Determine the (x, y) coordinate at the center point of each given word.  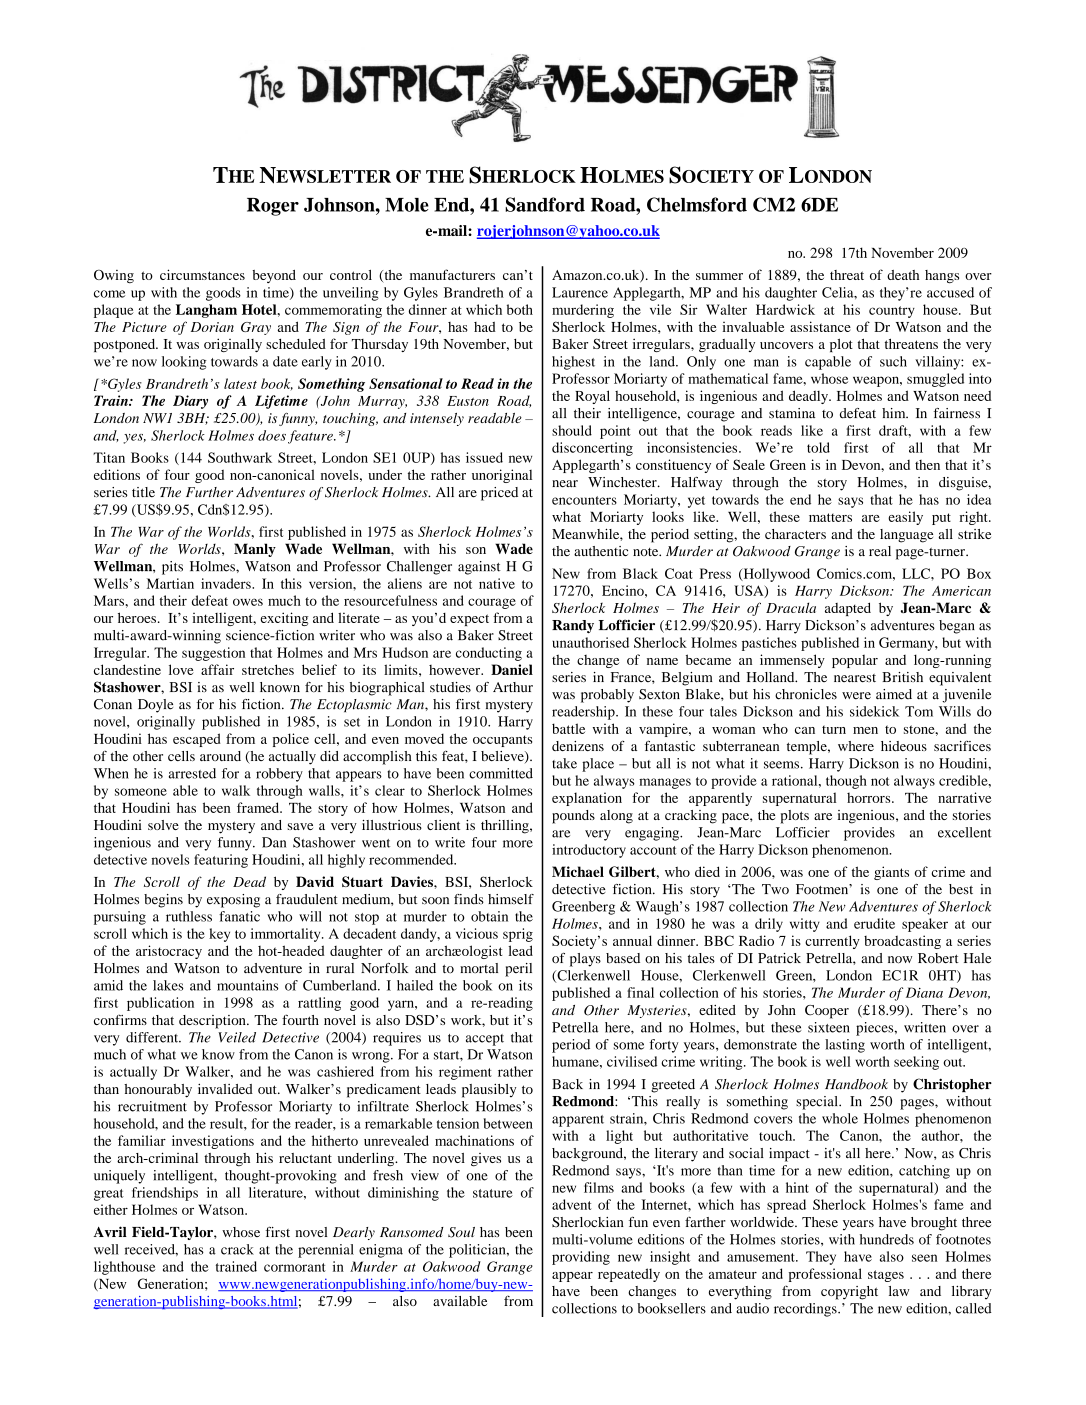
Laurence (580, 292)
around (220, 756)
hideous (904, 746)
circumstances (202, 274)
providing (581, 1258)
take (564, 763)
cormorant (295, 1267)
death (903, 275)
